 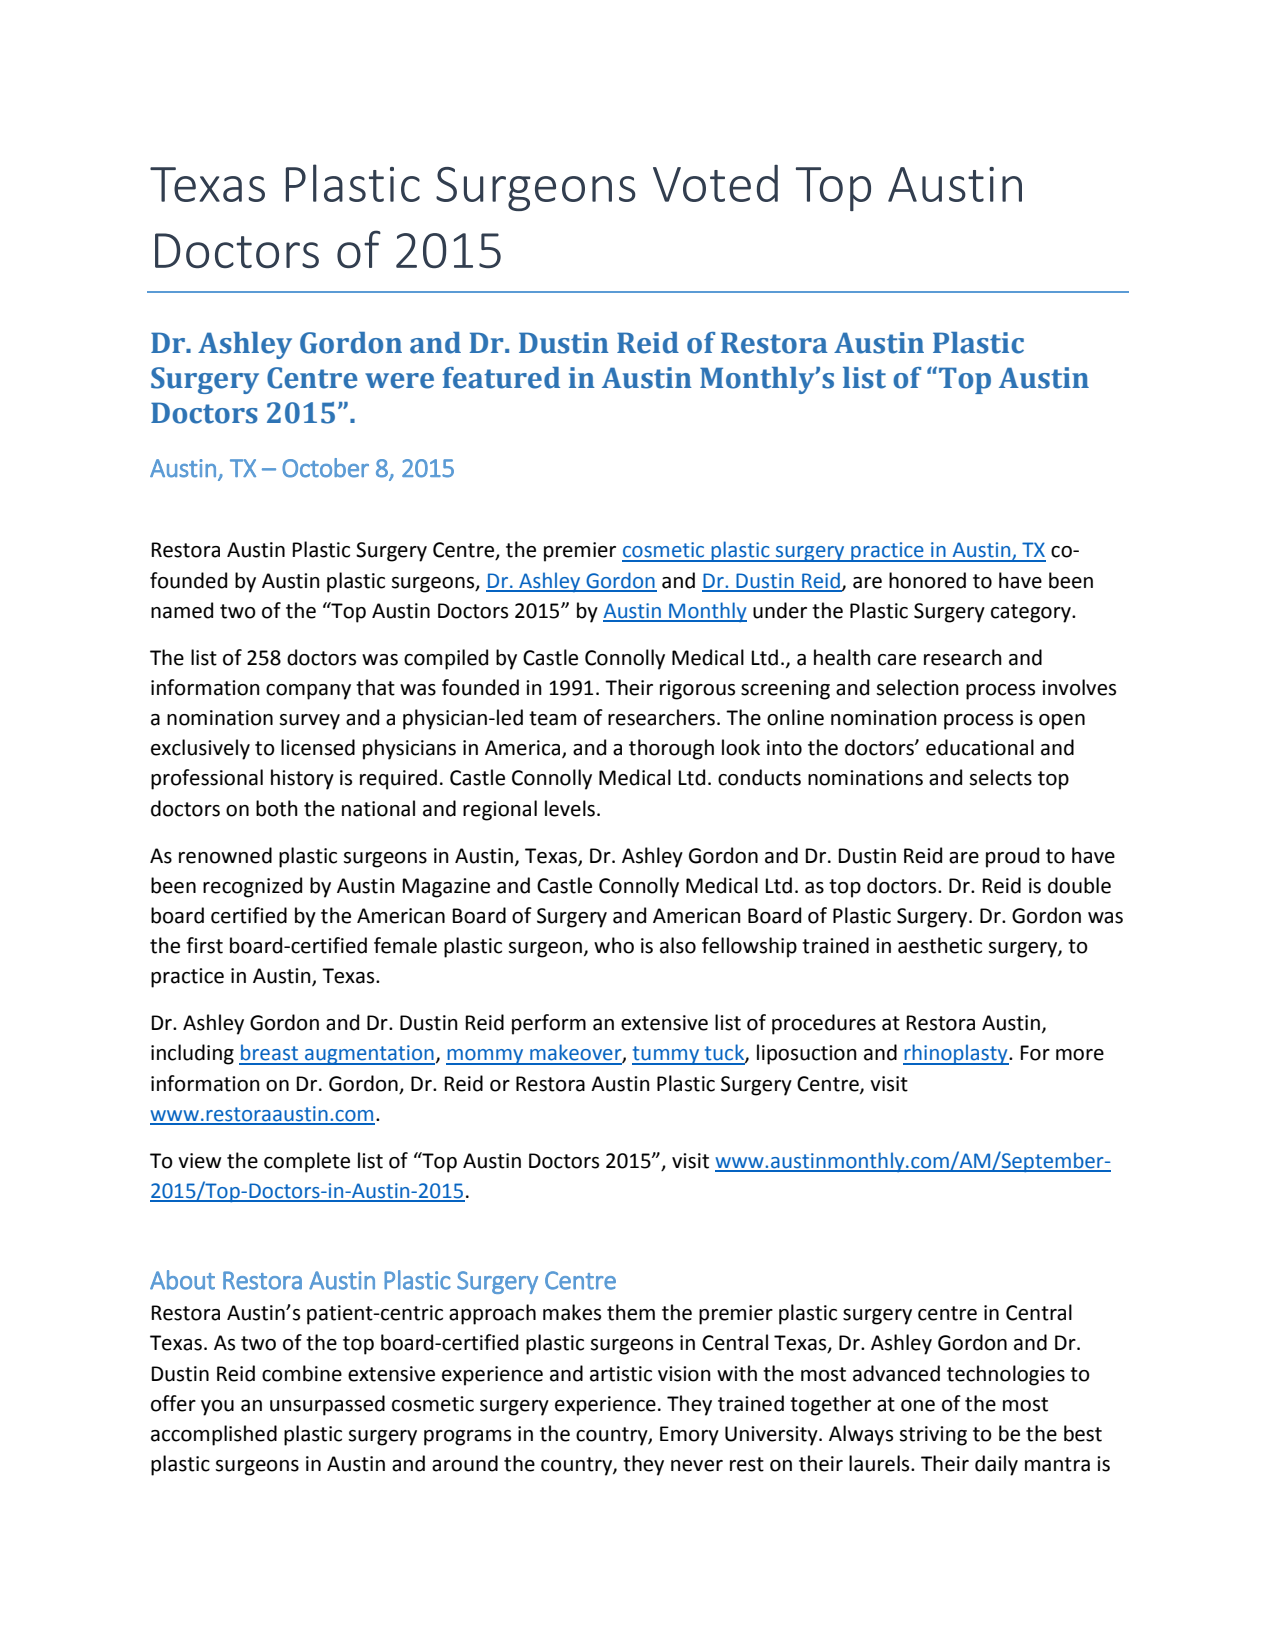 I want to click on rigorous, so click(x=697, y=690).
